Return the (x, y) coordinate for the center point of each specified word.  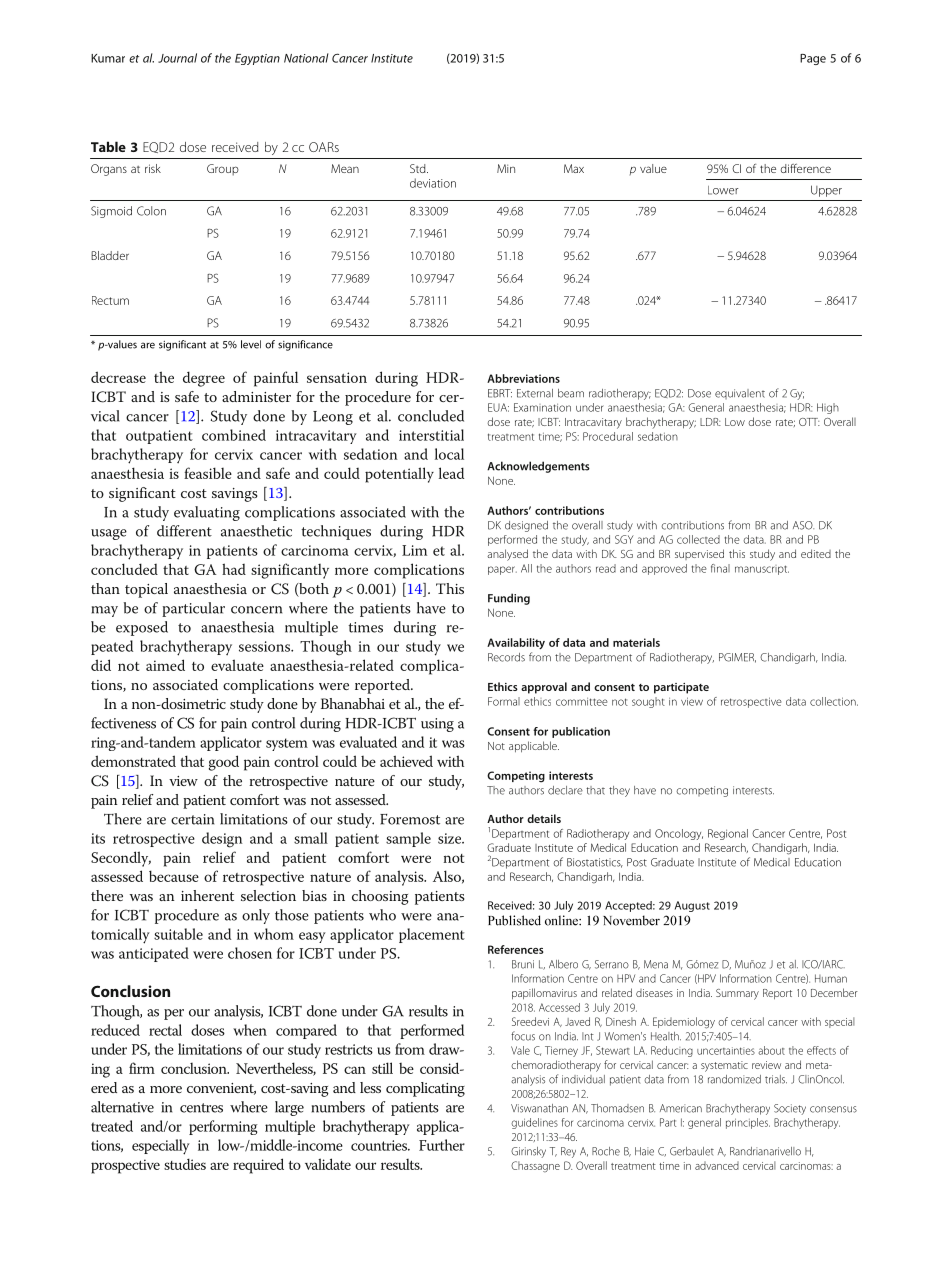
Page (813, 59)
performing (223, 1127)
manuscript (762, 570)
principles (748, 1123)
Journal (177, 58)
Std (419, 168)
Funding (509, 599)
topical (146, 590)
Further (442, 1145)
